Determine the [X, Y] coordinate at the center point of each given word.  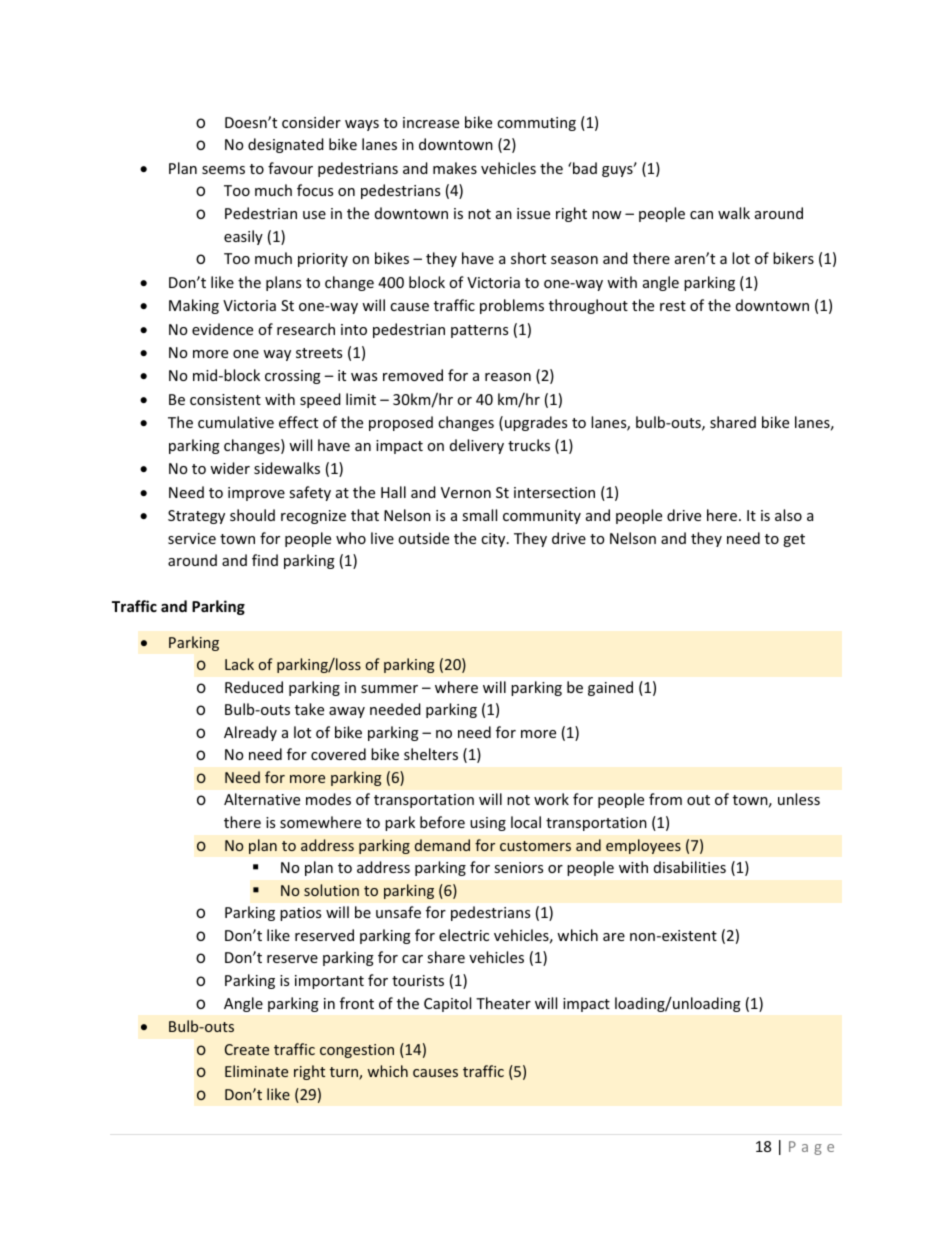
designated [286, 145]
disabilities [690, 867]
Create [247, 1049]
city [494, 540]
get [794, 540]
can [701, 215]
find [265, 560]
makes [455, 168]
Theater [503, 1003]
